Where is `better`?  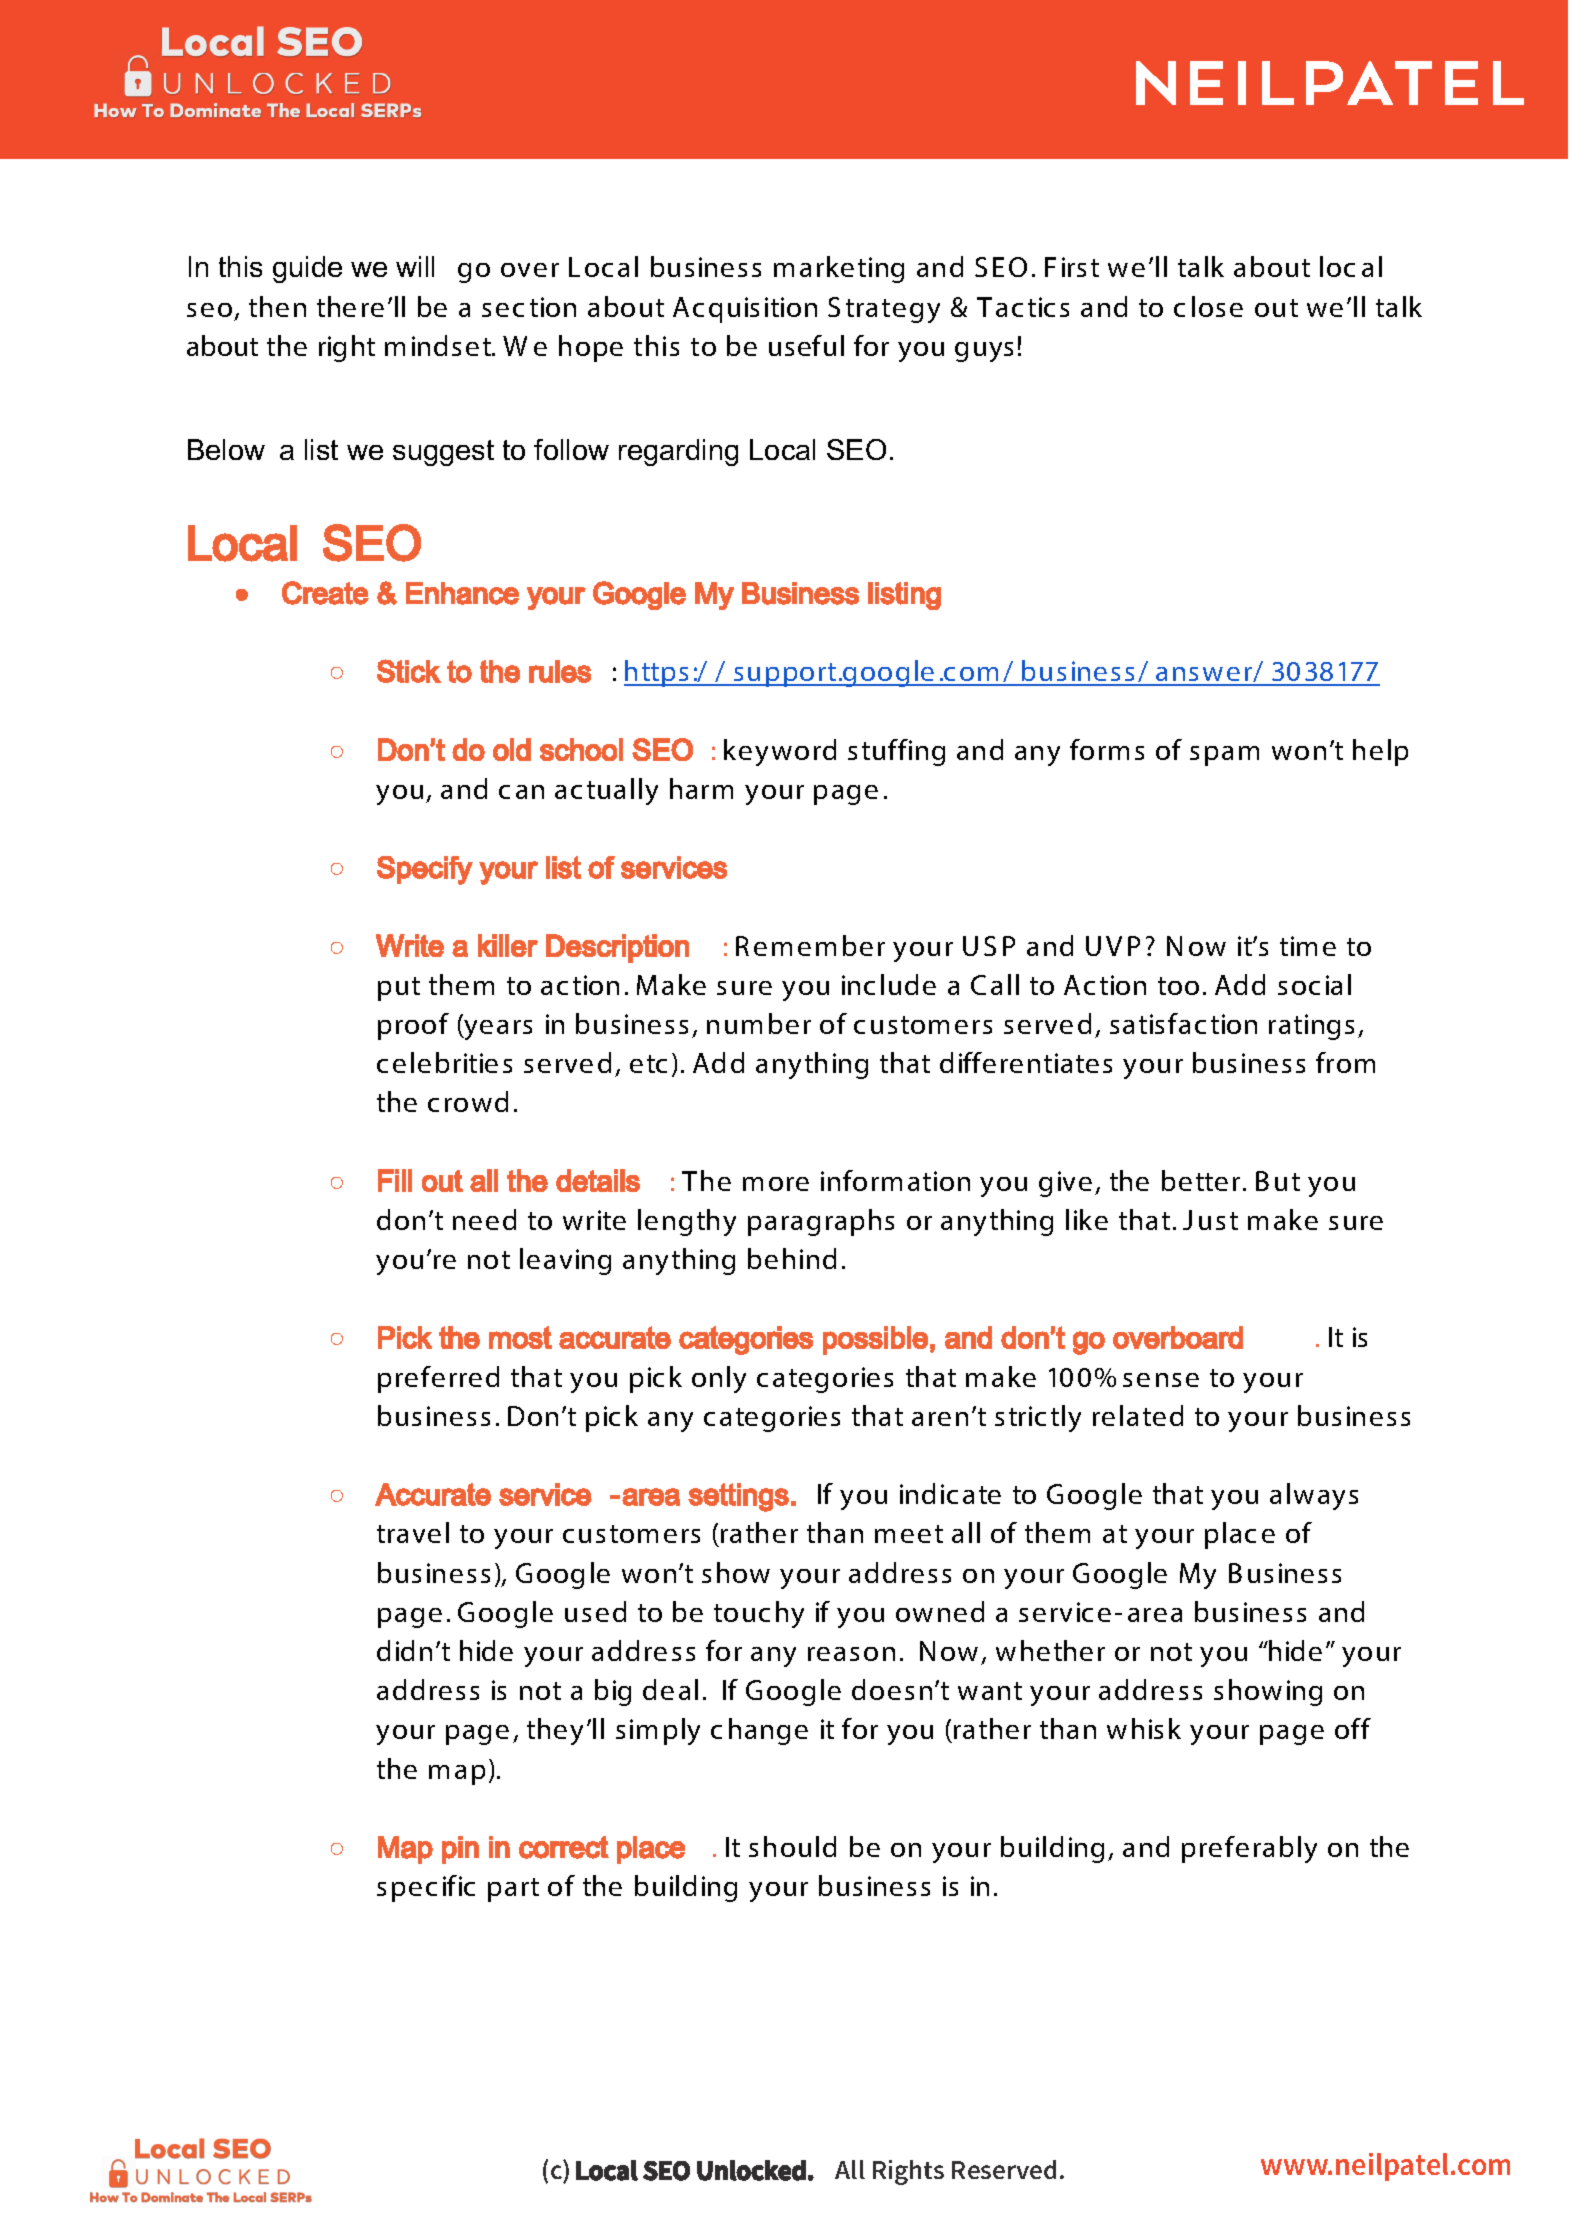 better is located at coordinates (1201, 1180).
